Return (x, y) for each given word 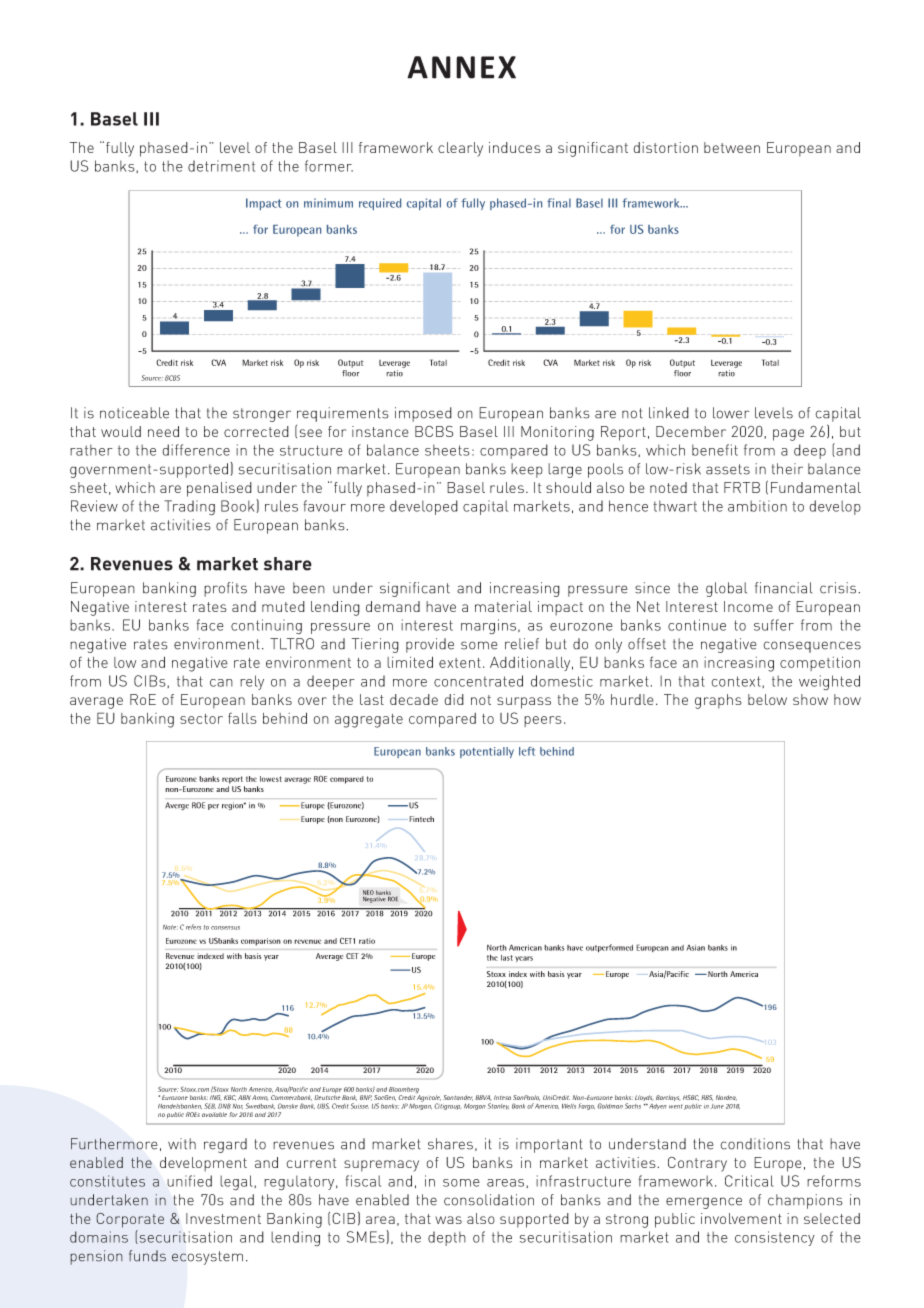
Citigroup (447, 1106)
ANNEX (461, 67)
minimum (328, 203)
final (559, 203)
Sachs (633, 1106)
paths (256, 1163)
